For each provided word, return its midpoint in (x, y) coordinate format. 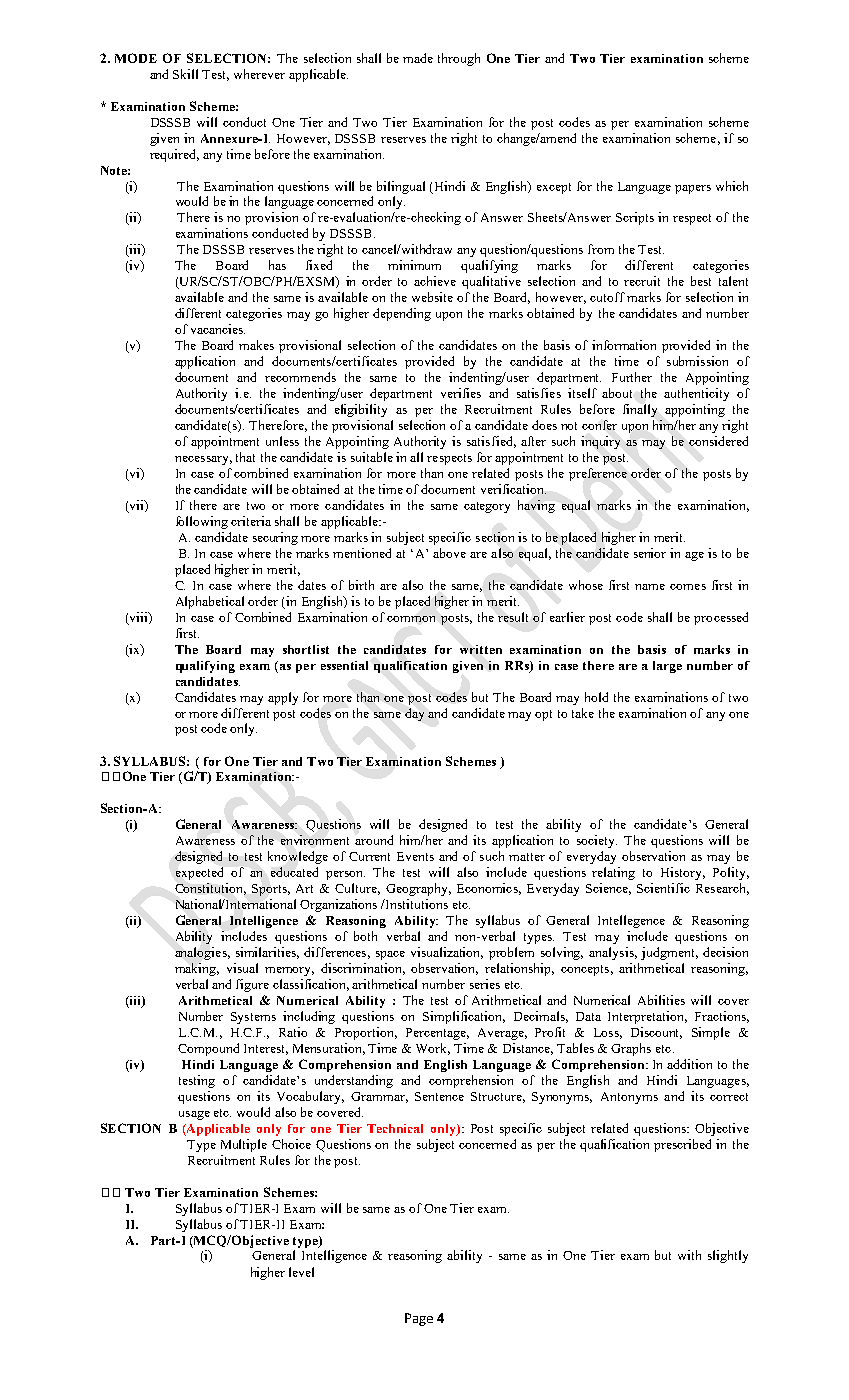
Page (419, 1319)
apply (283, 698)
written (481, 649)
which (732, 186)
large (667, 667)
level (301, 1272)
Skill (185, 74)
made (418, 58)
